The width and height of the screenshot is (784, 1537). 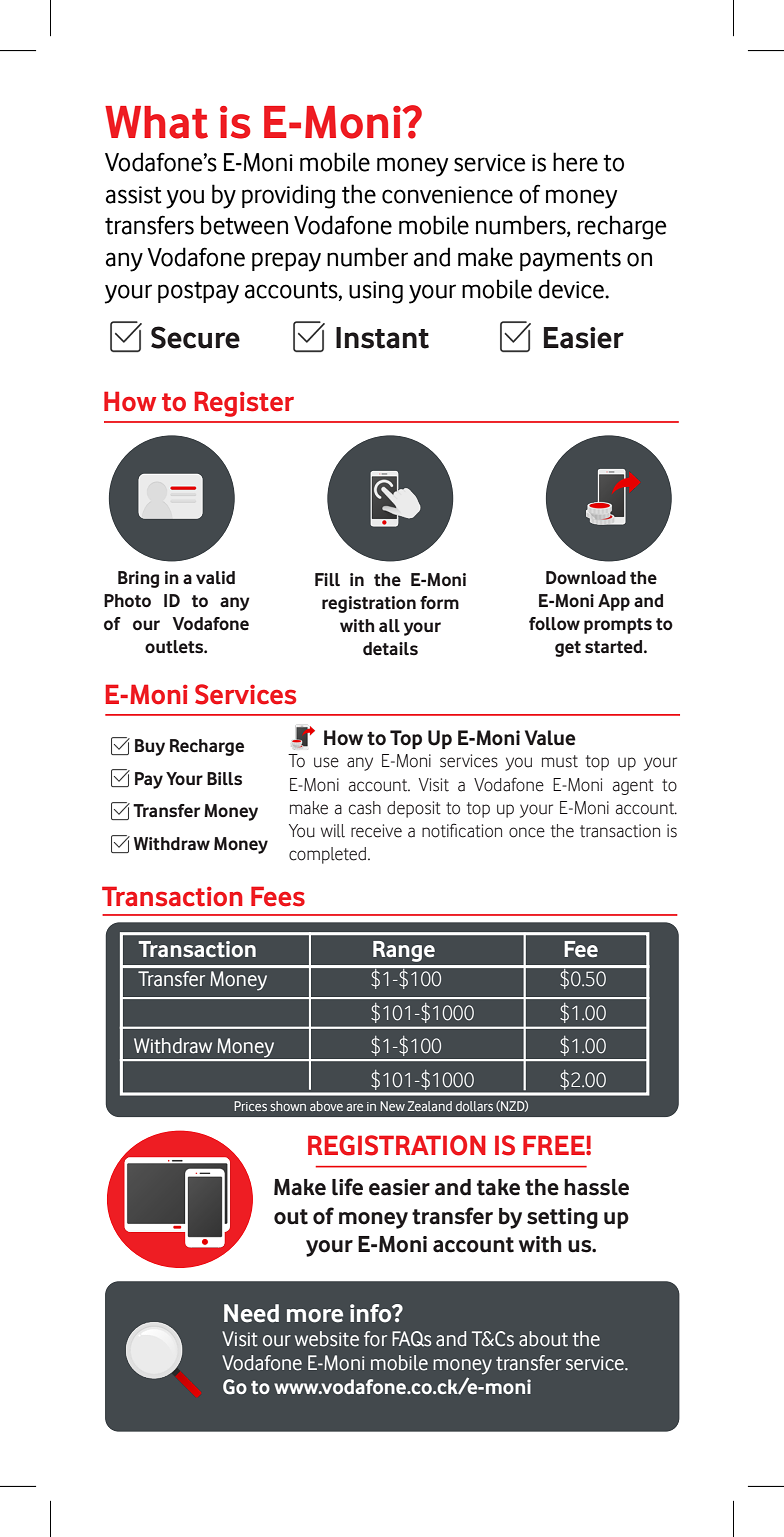 What do you see at coordinates (575, 162) in the screenshot?
I see `here` at bounding box center [575, 162].
